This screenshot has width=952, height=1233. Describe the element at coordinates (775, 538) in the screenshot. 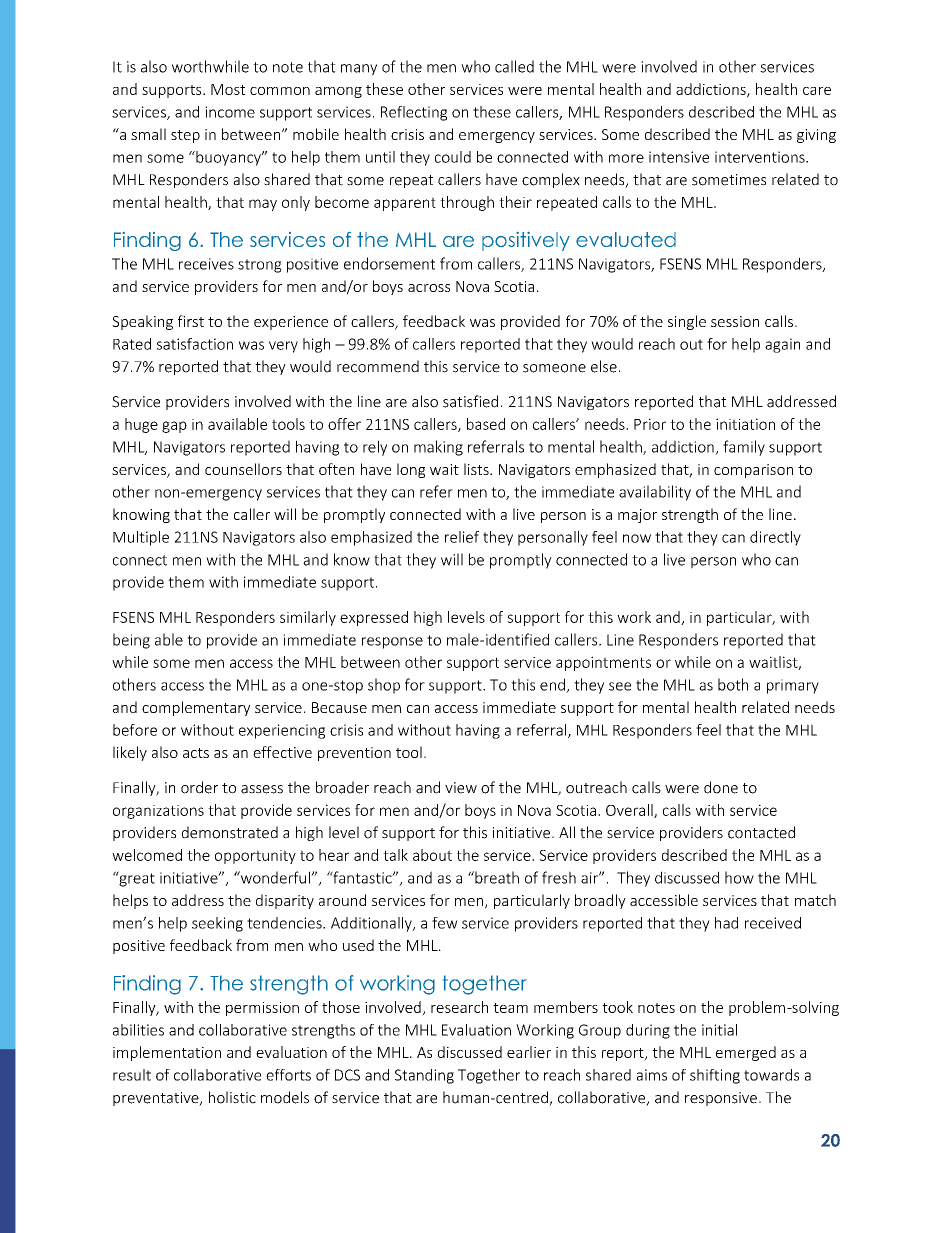

I see `directly` at that location.
